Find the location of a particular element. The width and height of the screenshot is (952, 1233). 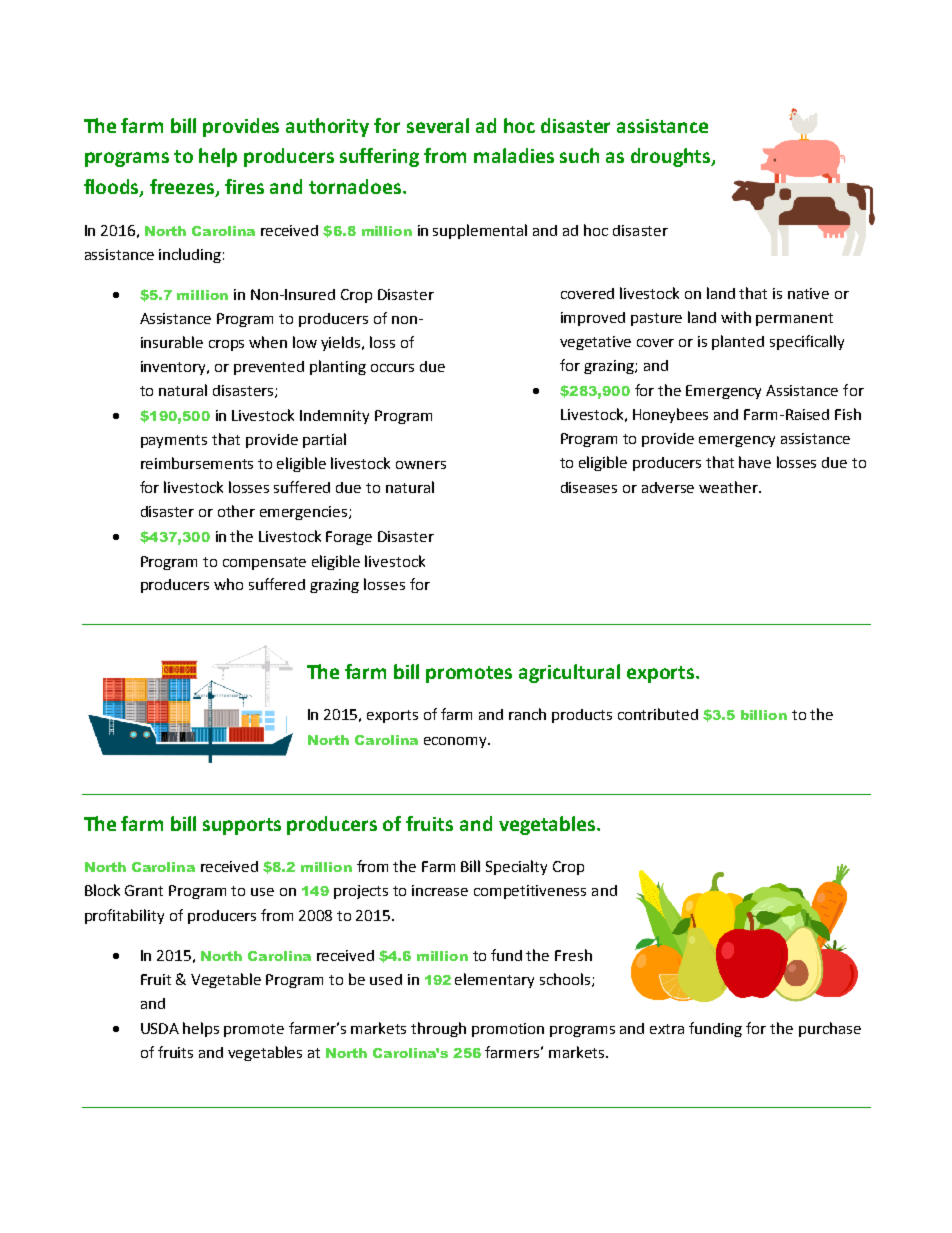

prevented is located at coordinates (269, 368).
